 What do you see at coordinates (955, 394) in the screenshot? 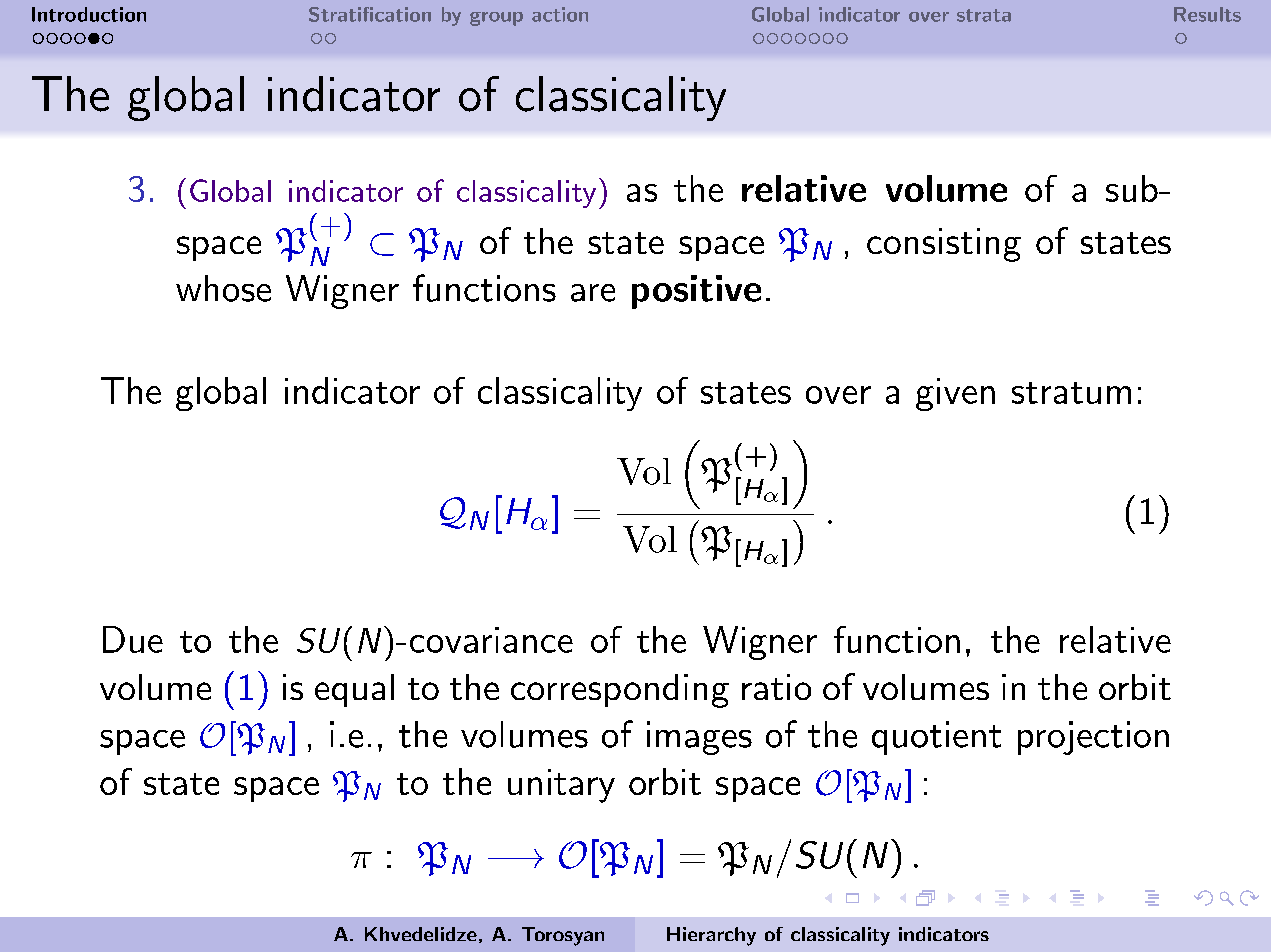
I see `given` at bounding box center [955, 394].
